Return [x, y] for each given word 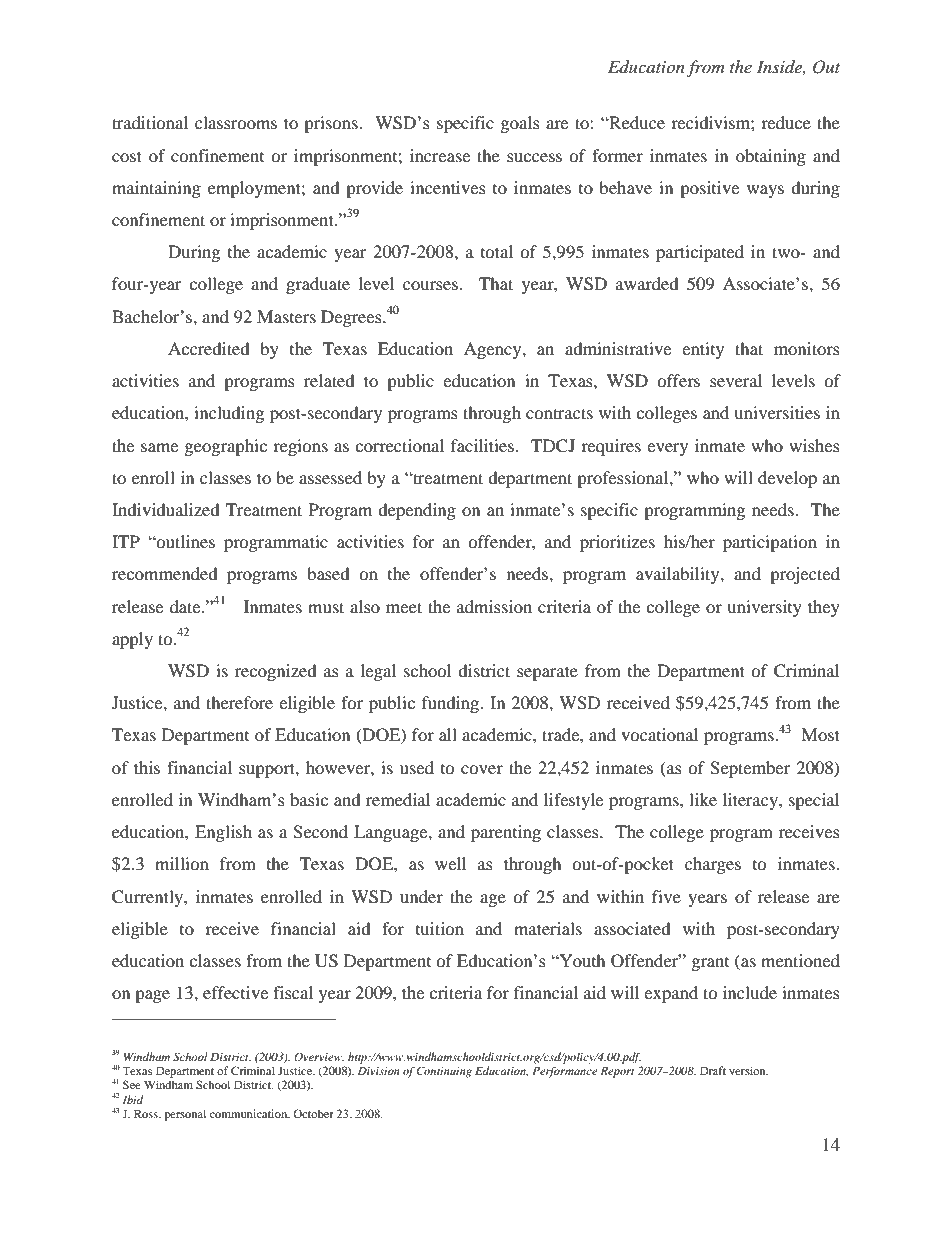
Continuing [444, 1072]
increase [440, 155]
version [748, 1070]
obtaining [771, 157]
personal [185, 1115]
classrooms [236, 122]
